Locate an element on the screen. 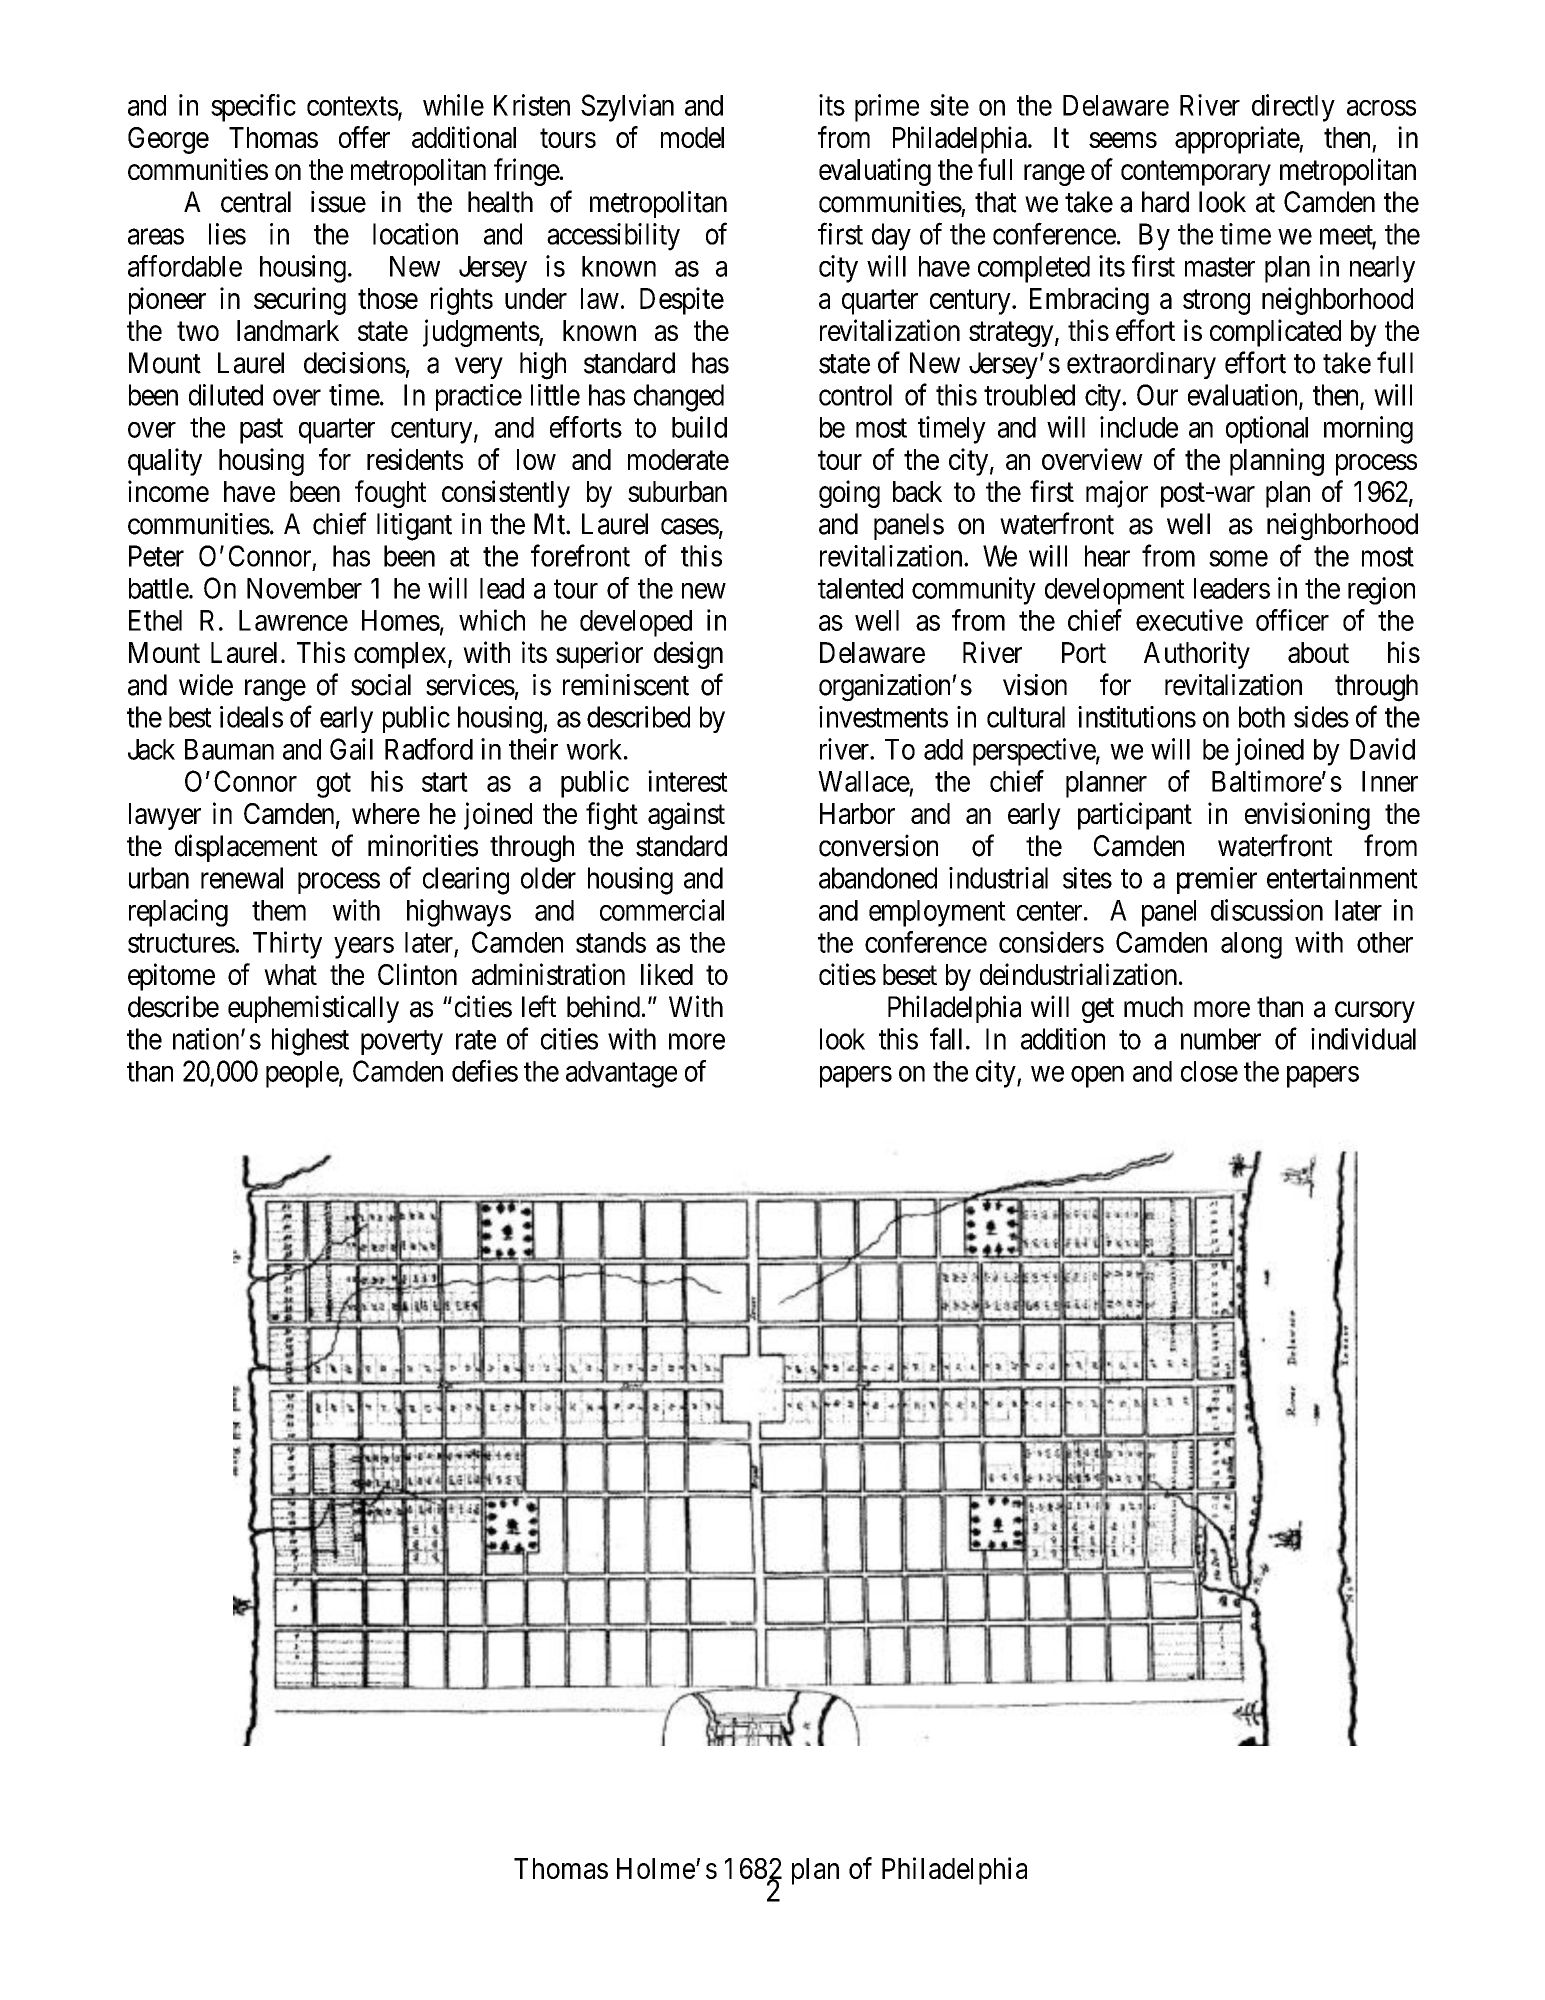  advantage is located at coordinates (621, 1074).
